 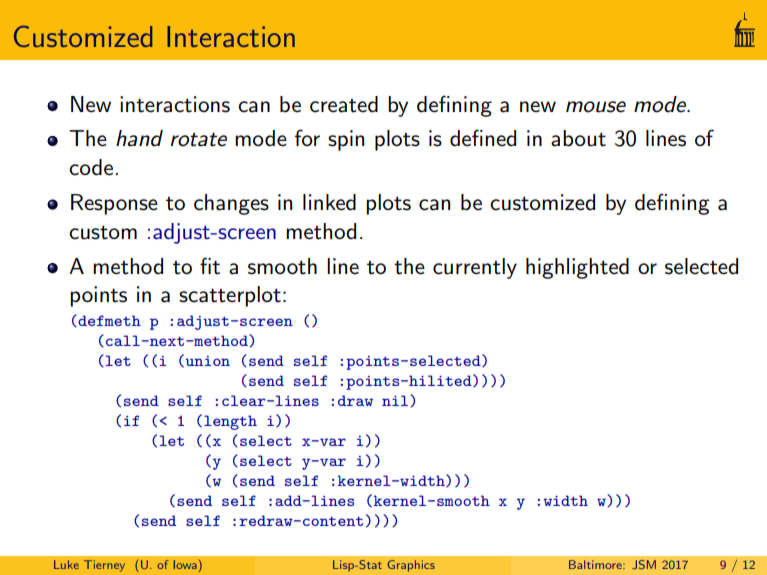 What do you see at coordinates (596, 107) in the page?
I see `mouse` at bounding box center [596, 107].
